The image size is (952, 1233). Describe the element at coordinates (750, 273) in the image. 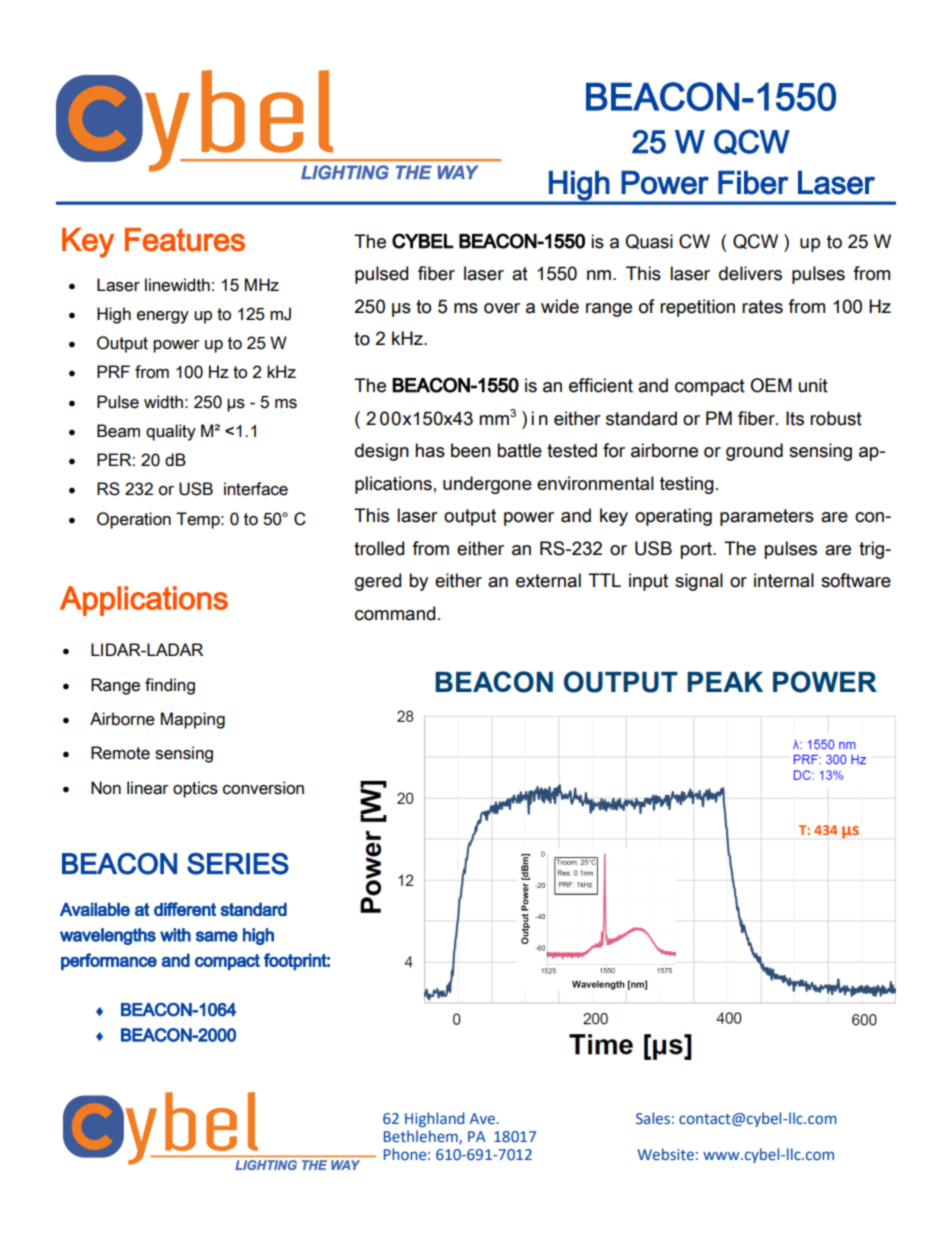

I see `delivers` at that location.
